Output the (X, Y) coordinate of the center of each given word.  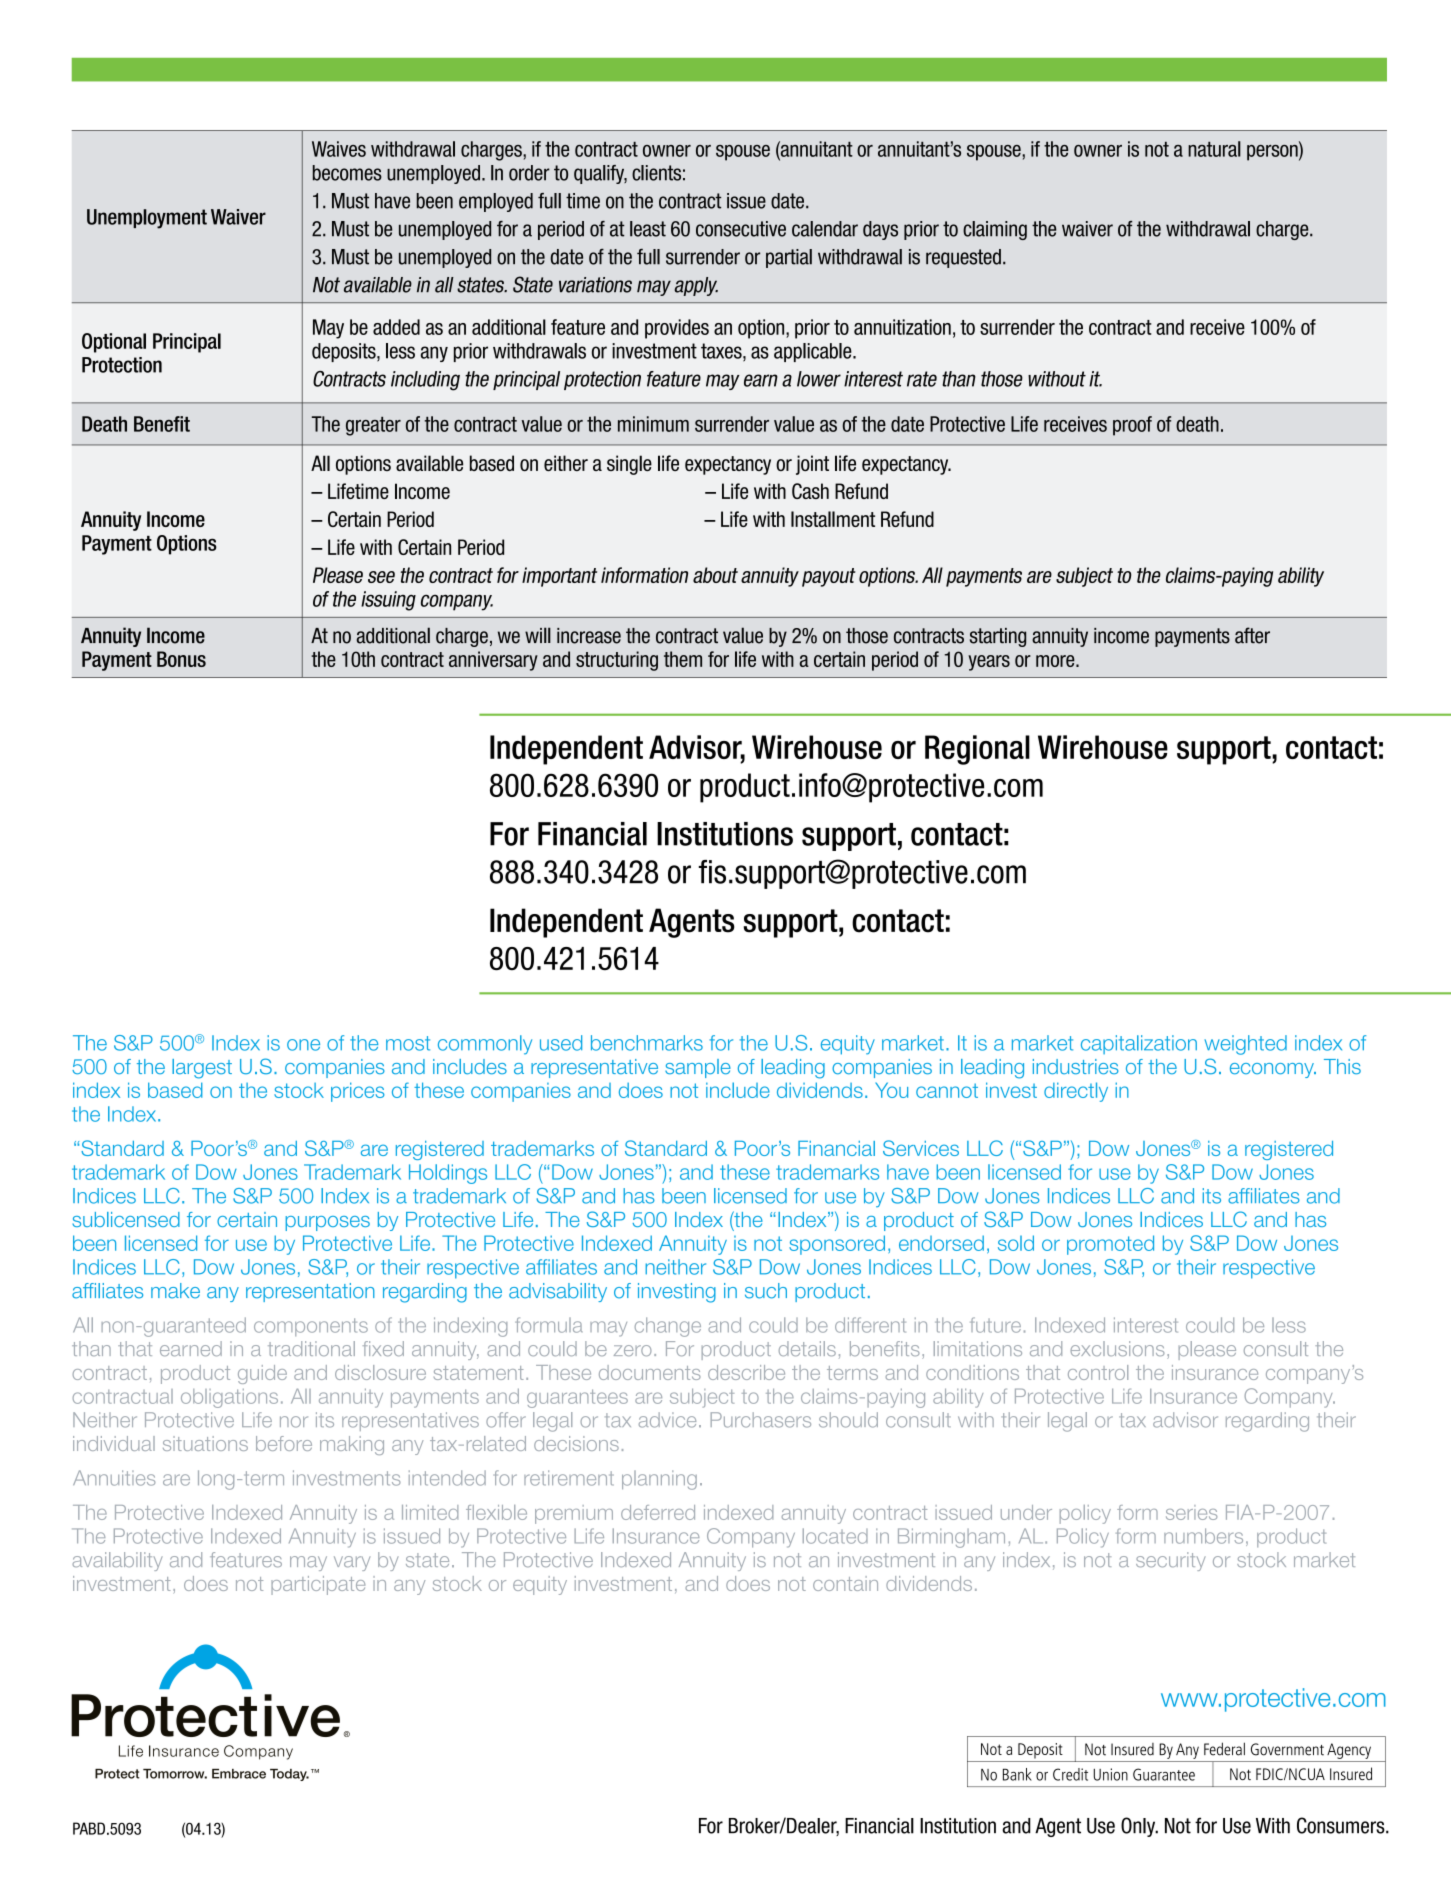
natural (1214, 149)
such (766, 1291)
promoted (1110, 1245)
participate (318, 1585)
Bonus (181, 659)
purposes (328, 1223)
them (683, 659)
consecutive (741, 229)
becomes (347, 173)
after (1252, 635)
